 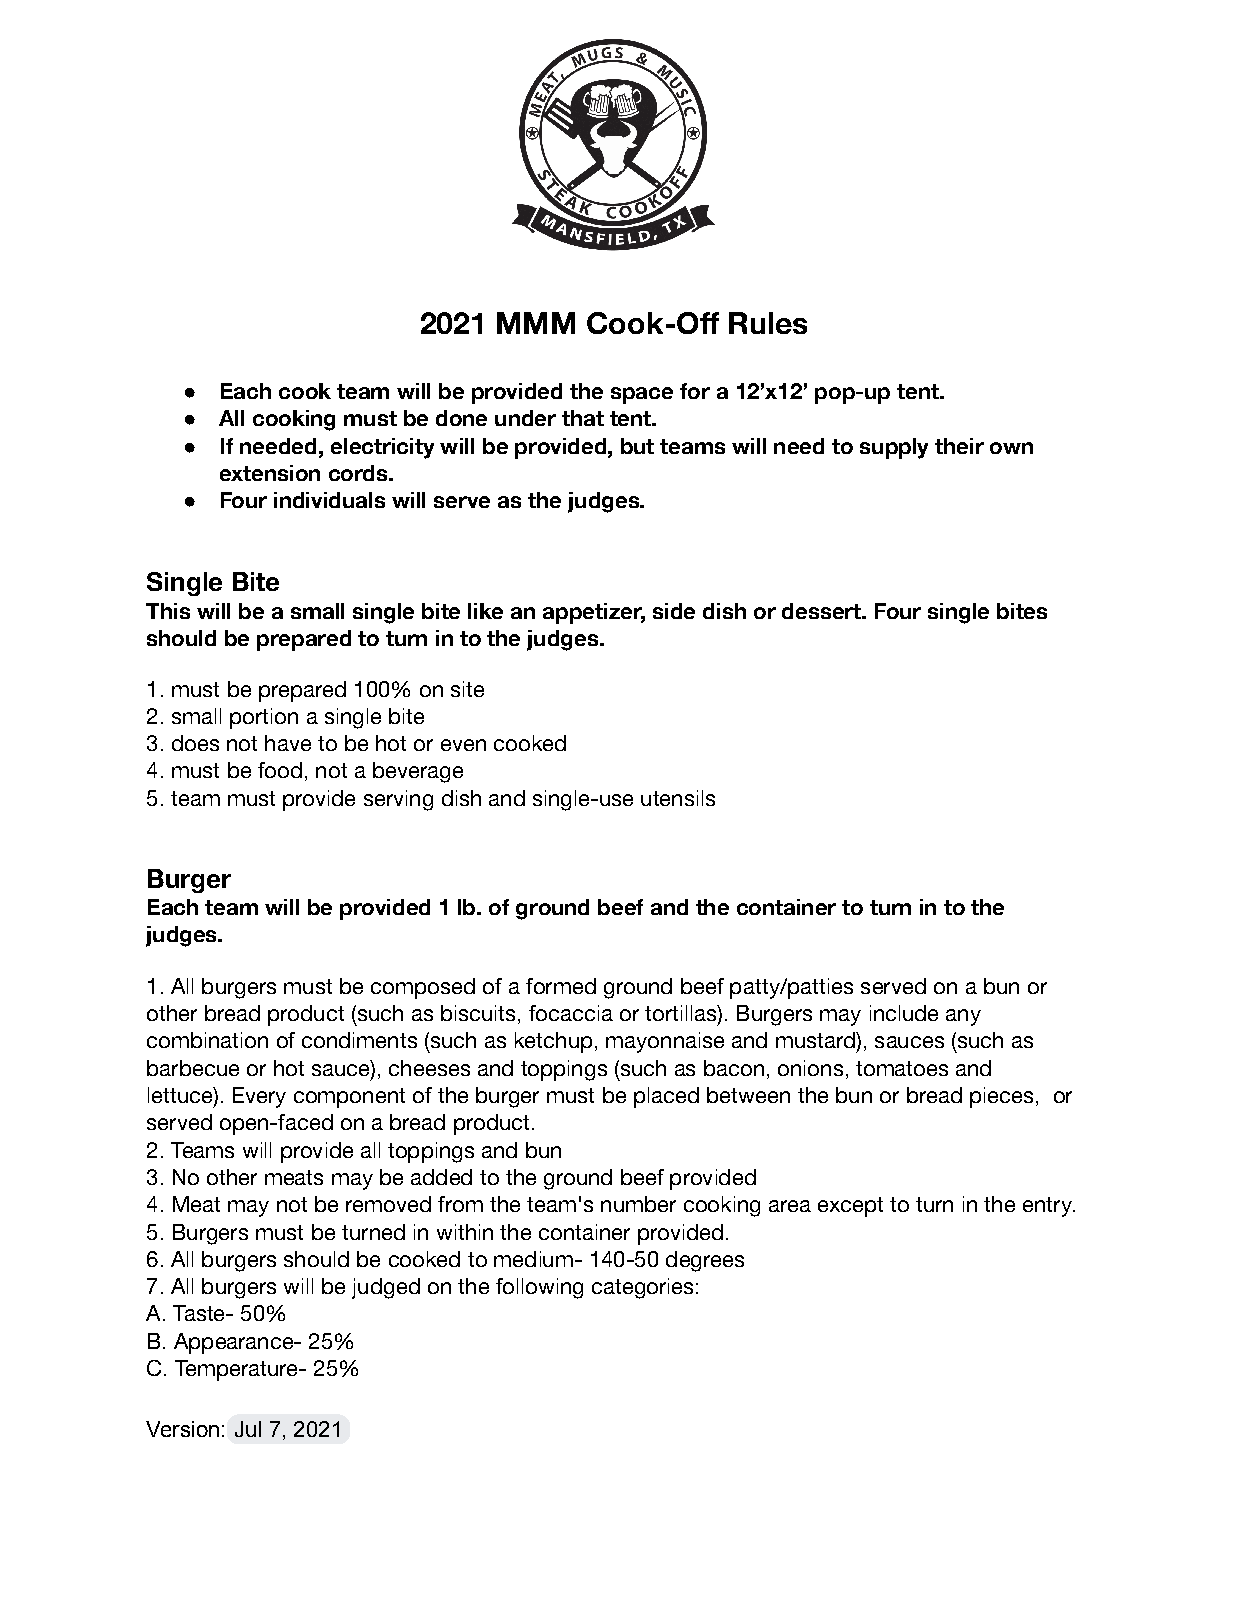 I want to click on electricity, so click(x=382, y=448).
